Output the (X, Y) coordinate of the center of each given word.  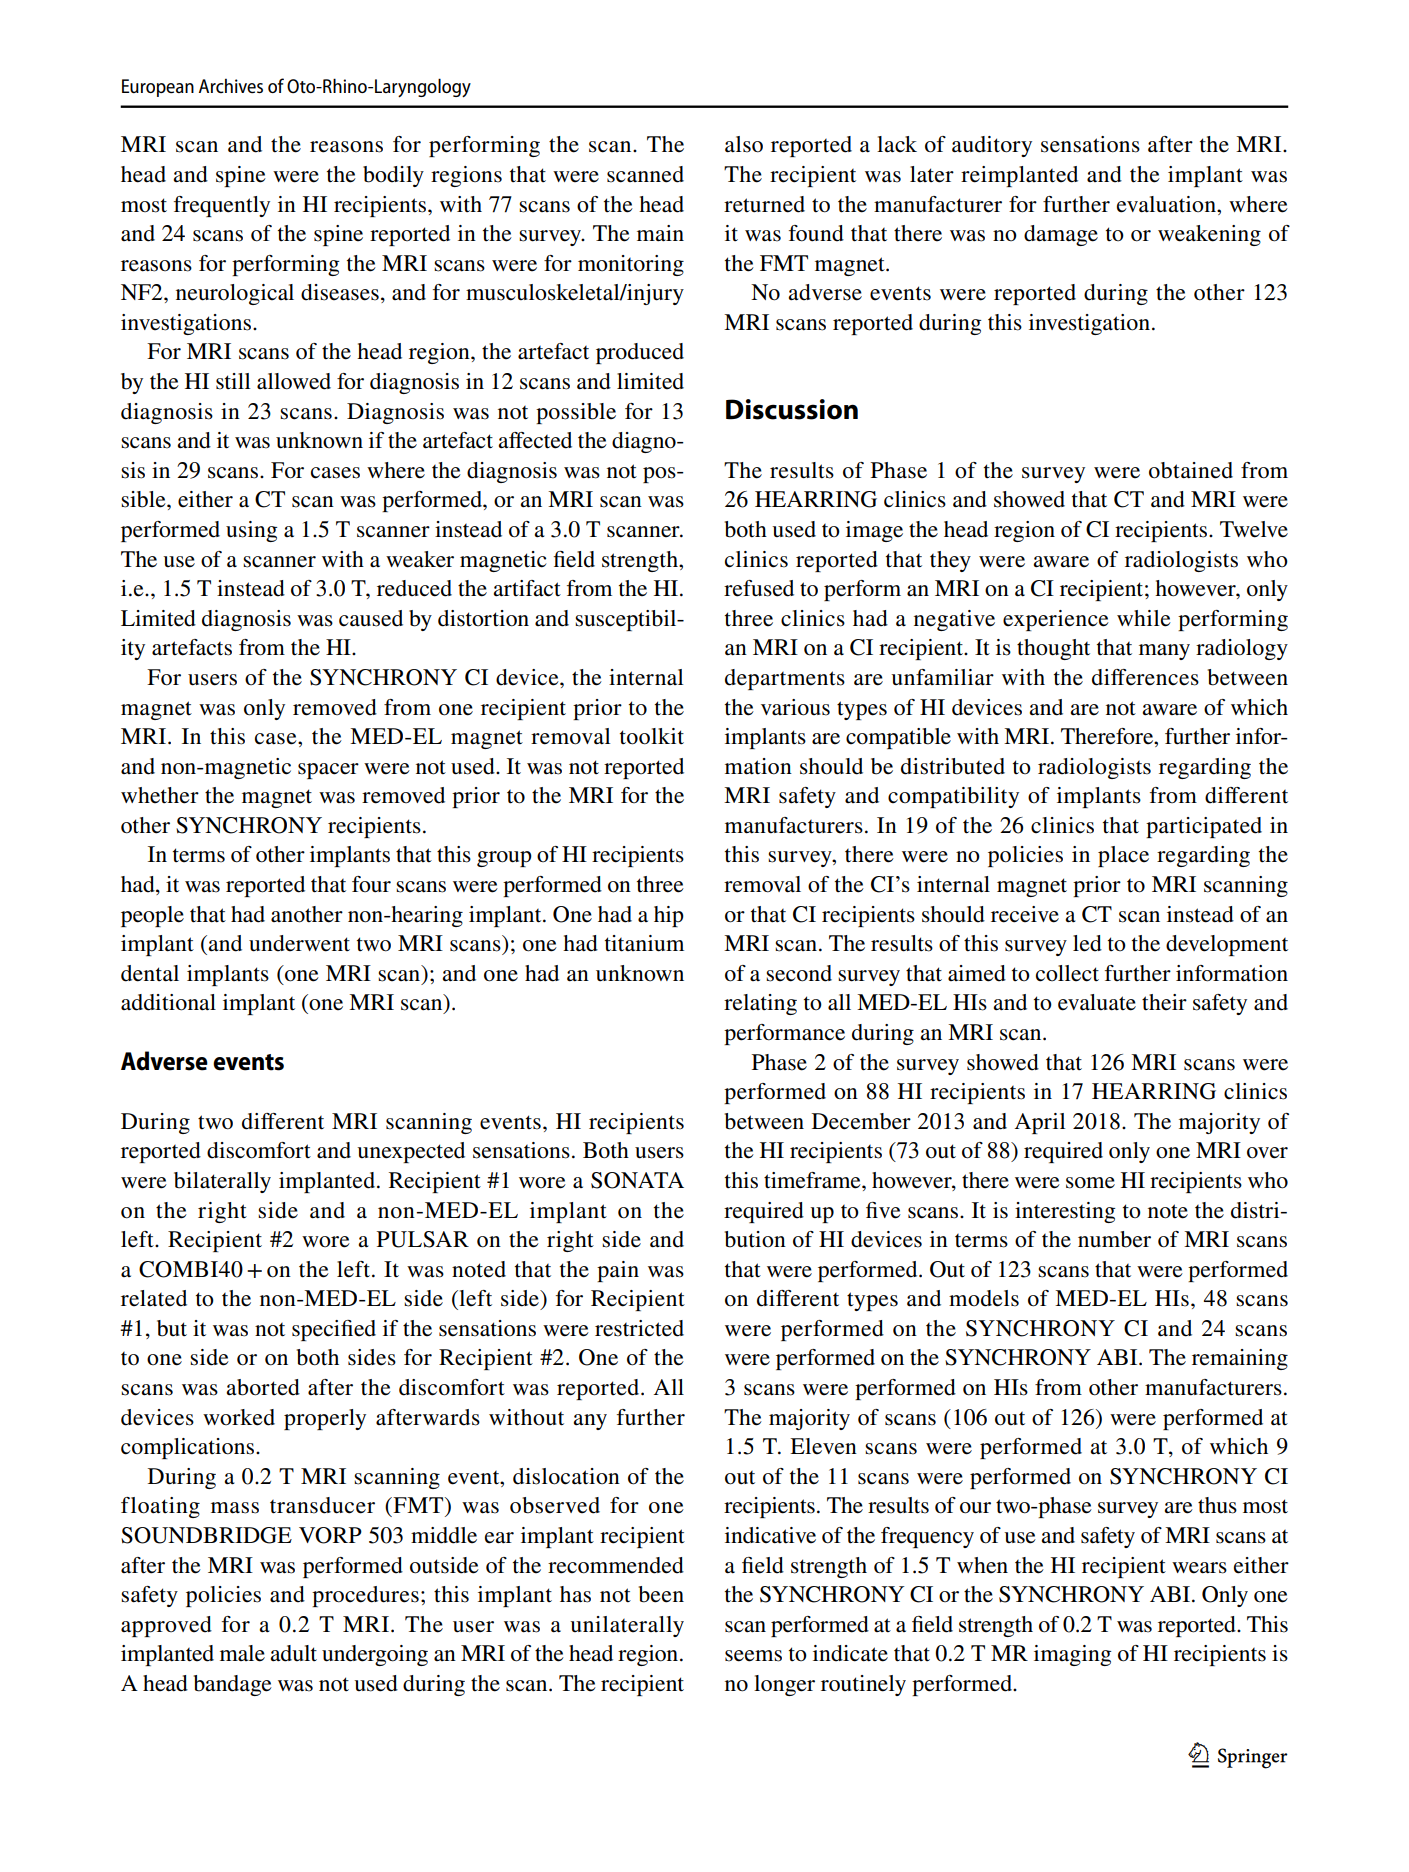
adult (293, 1653)
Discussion (792, 409)
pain (618, 1271)
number (1114, 1239)
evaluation (1167, 204)
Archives (231, 86)
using (251, 531)
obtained (1191, 470)
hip (669, 916)
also (744, 144)
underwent (299, 943)
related (154, 1298)
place (1123, 856)
